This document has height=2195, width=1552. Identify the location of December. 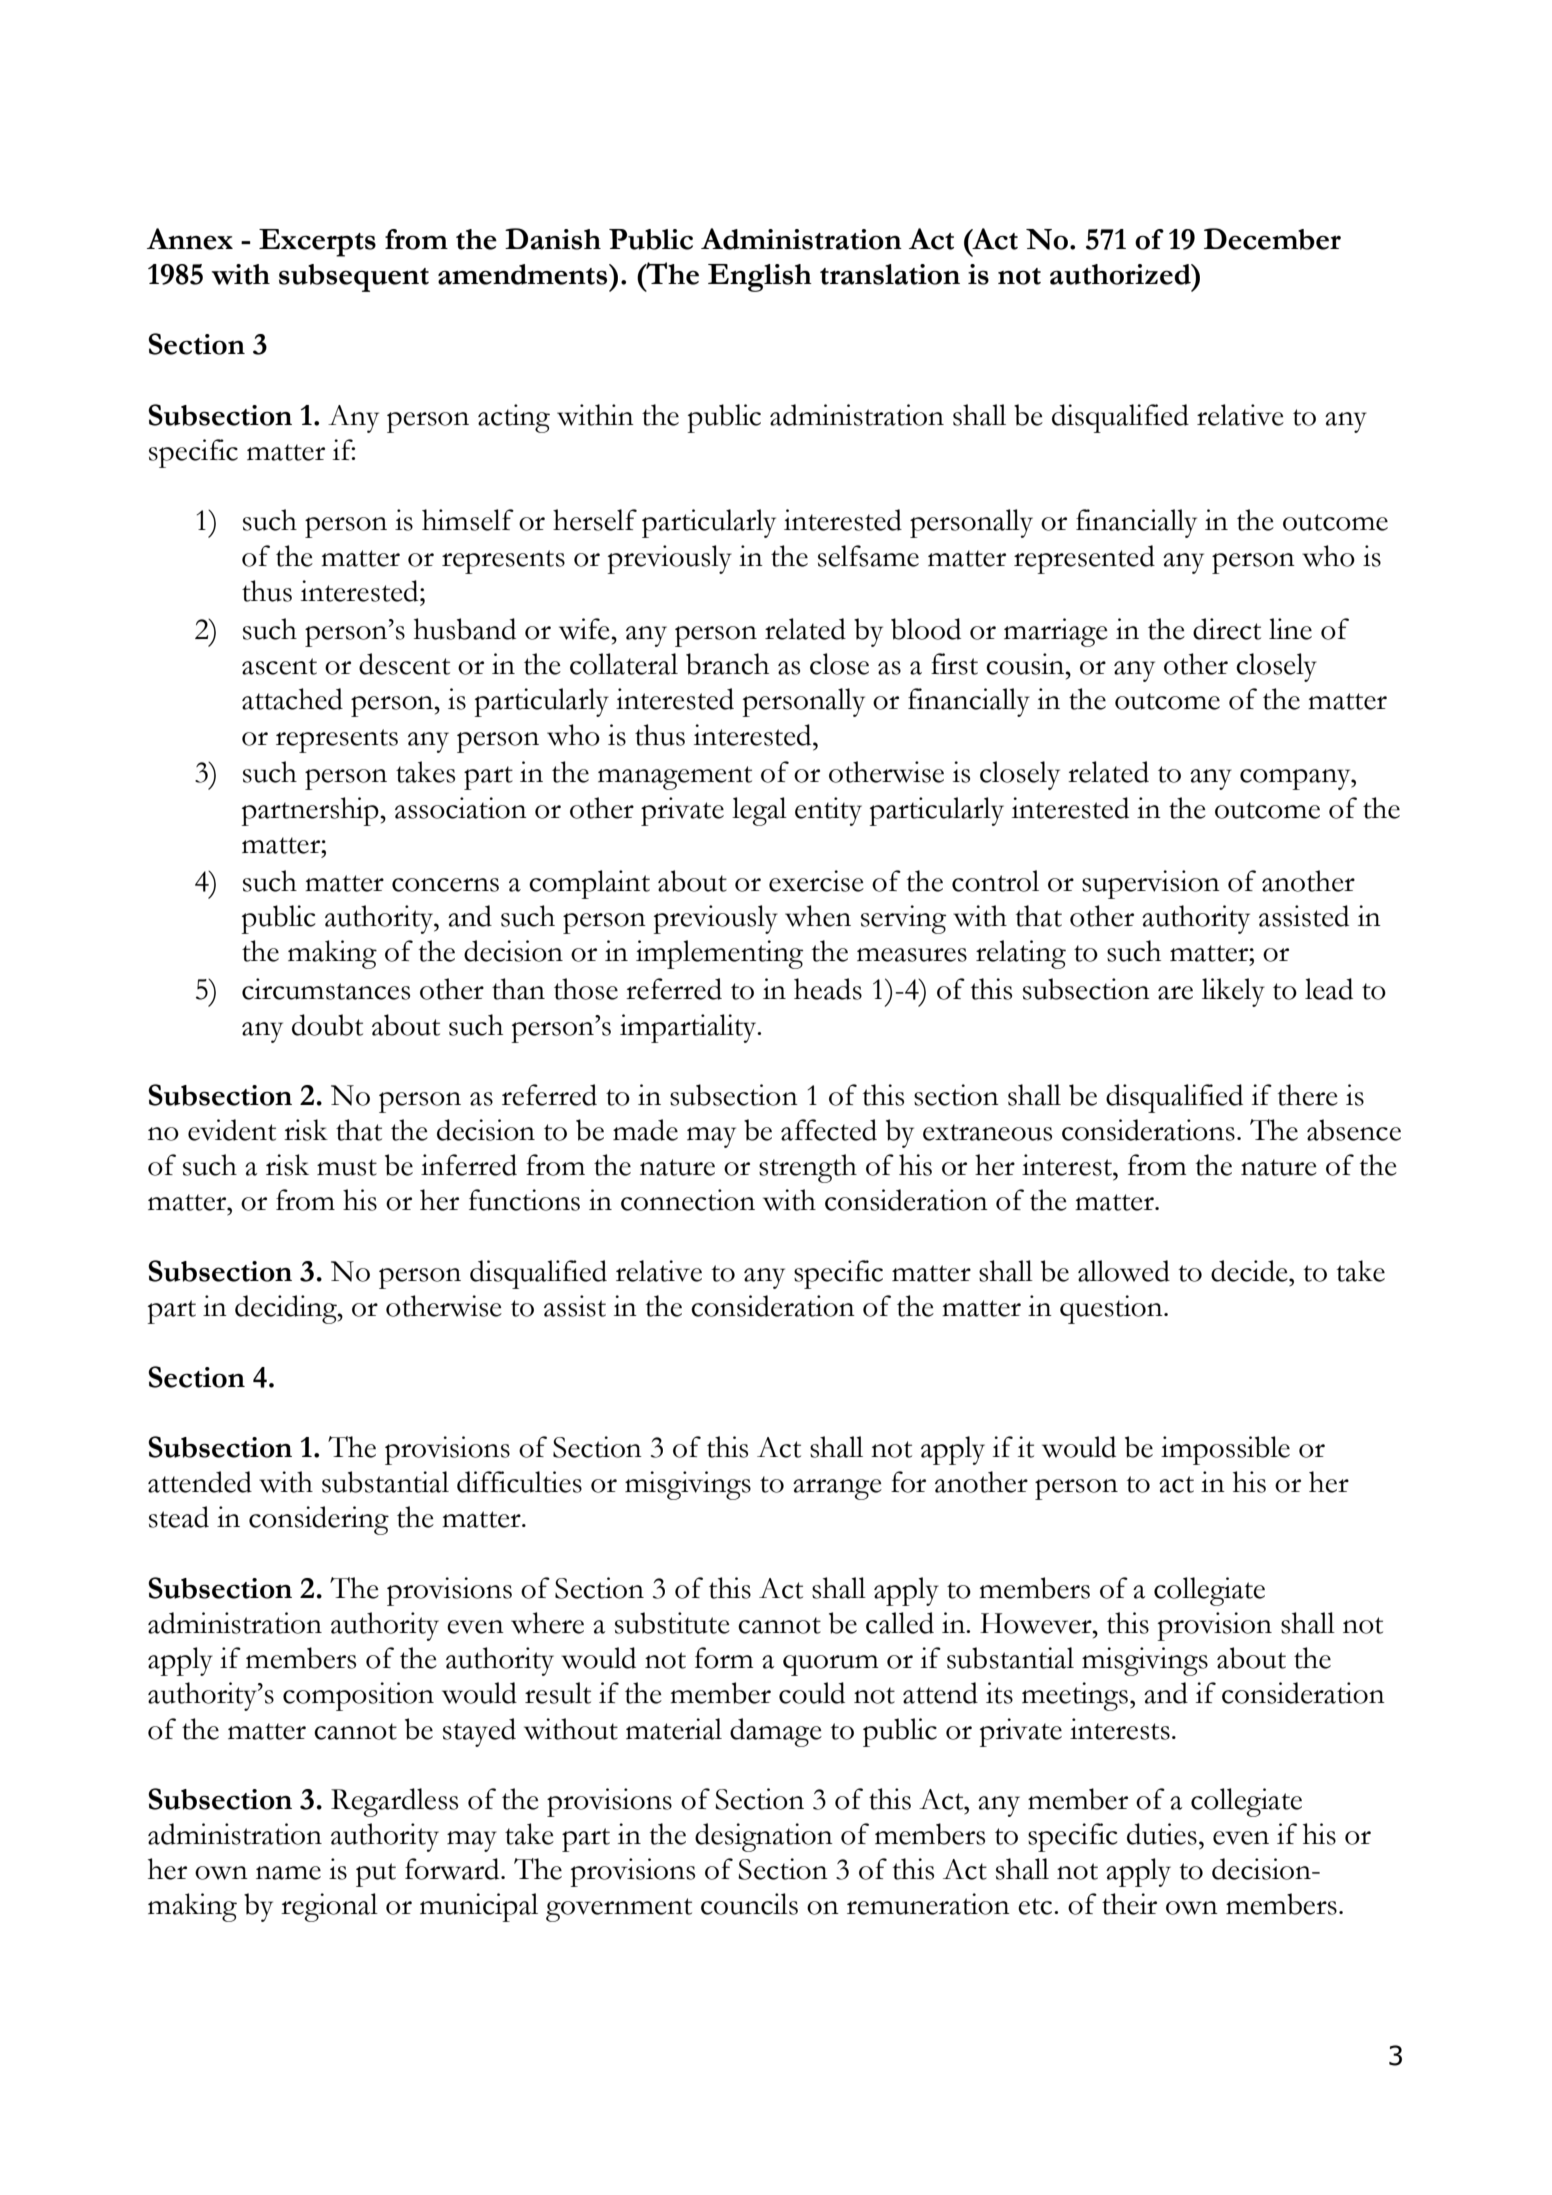
(1272, 239).
